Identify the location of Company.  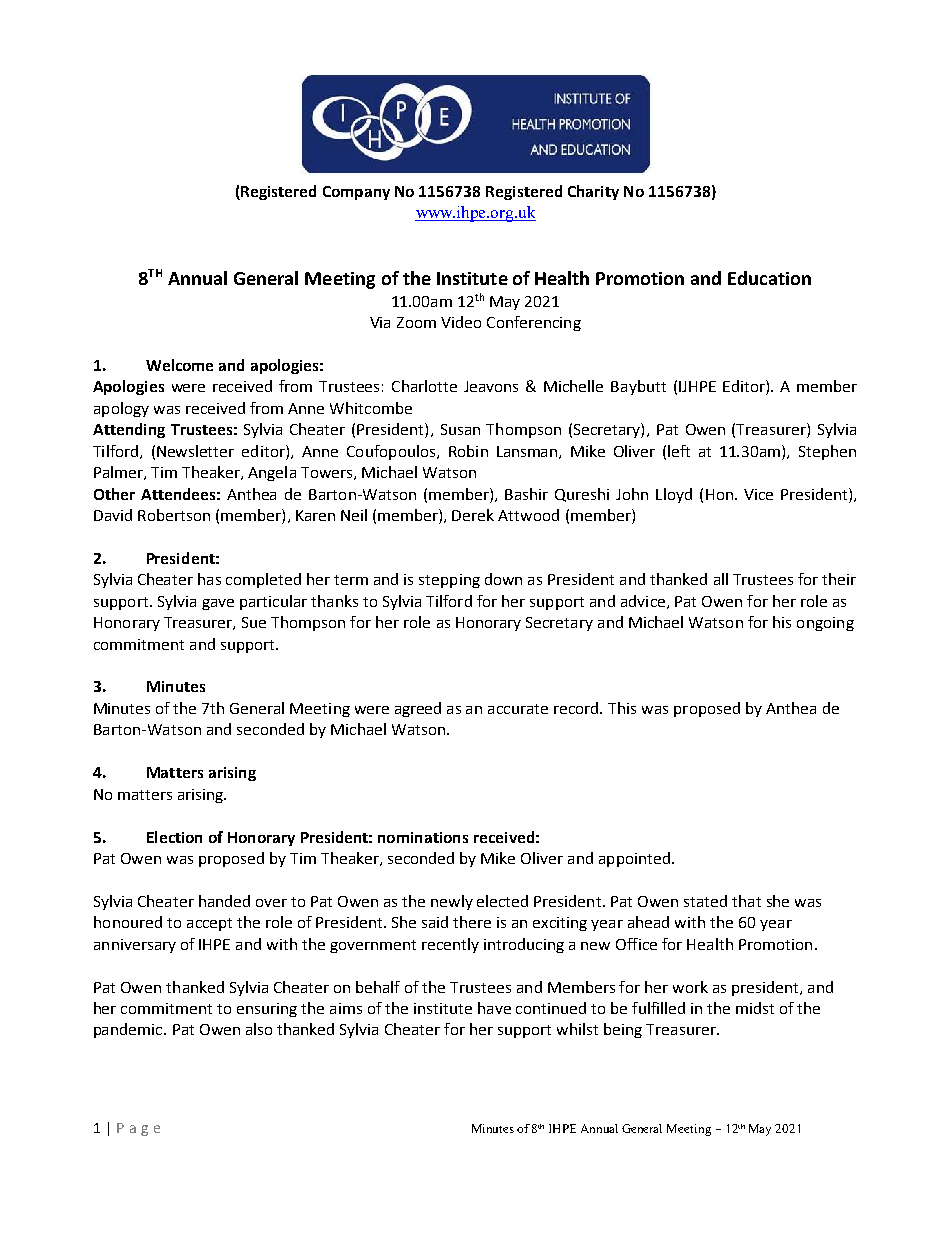
(356, 193).
